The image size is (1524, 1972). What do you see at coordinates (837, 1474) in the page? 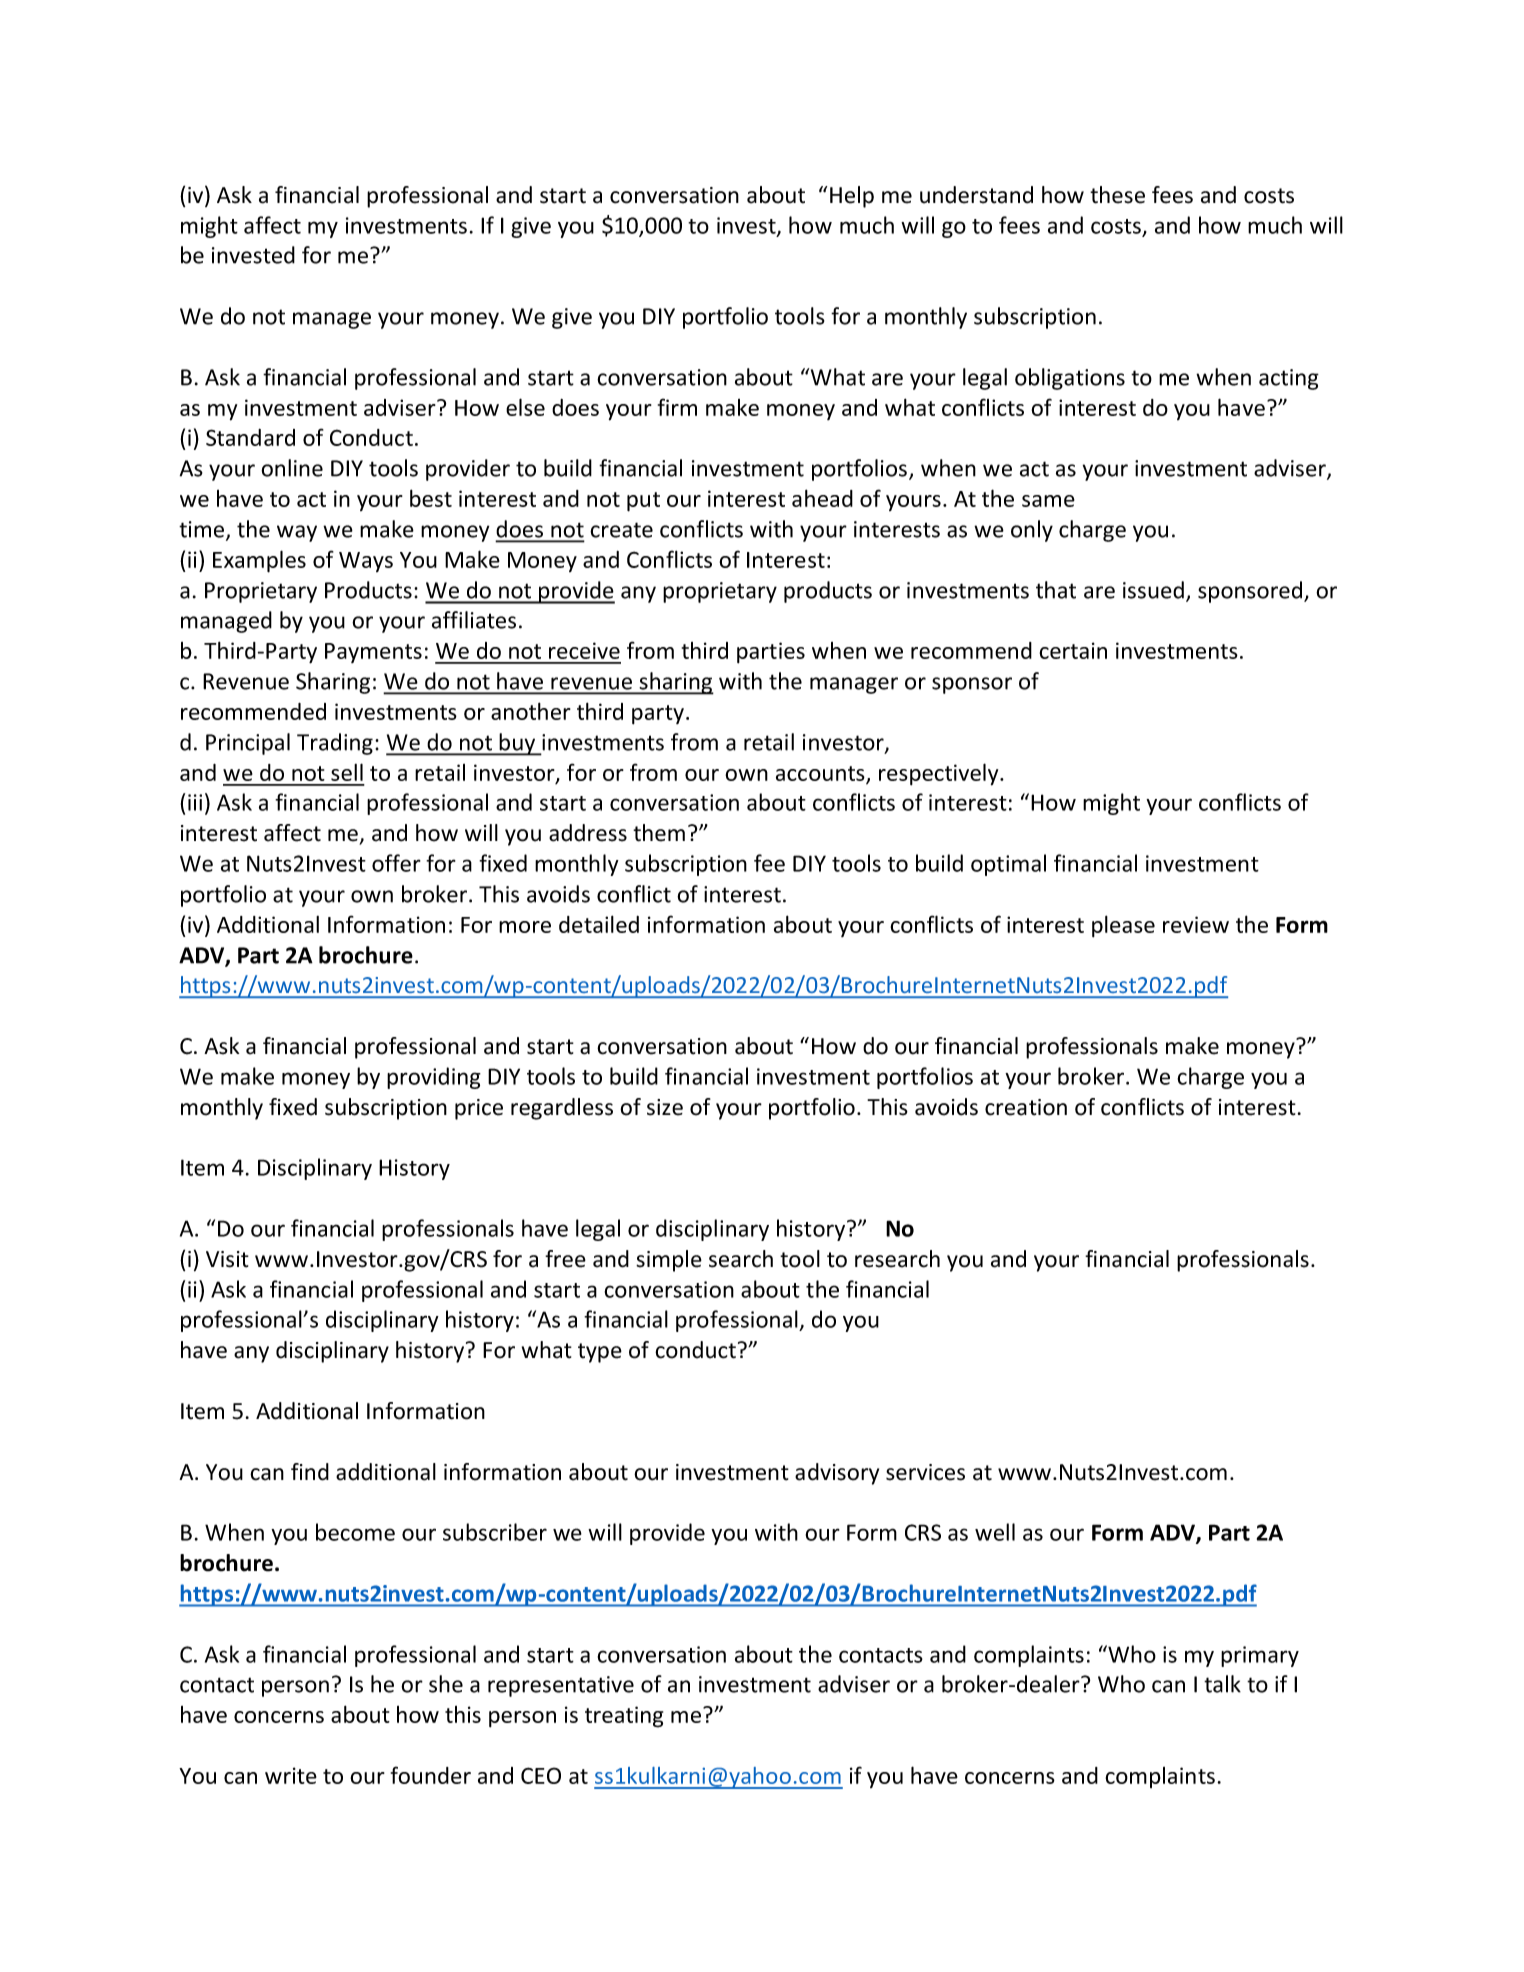
I see `advisory` at bounding box center [837, 1474].
